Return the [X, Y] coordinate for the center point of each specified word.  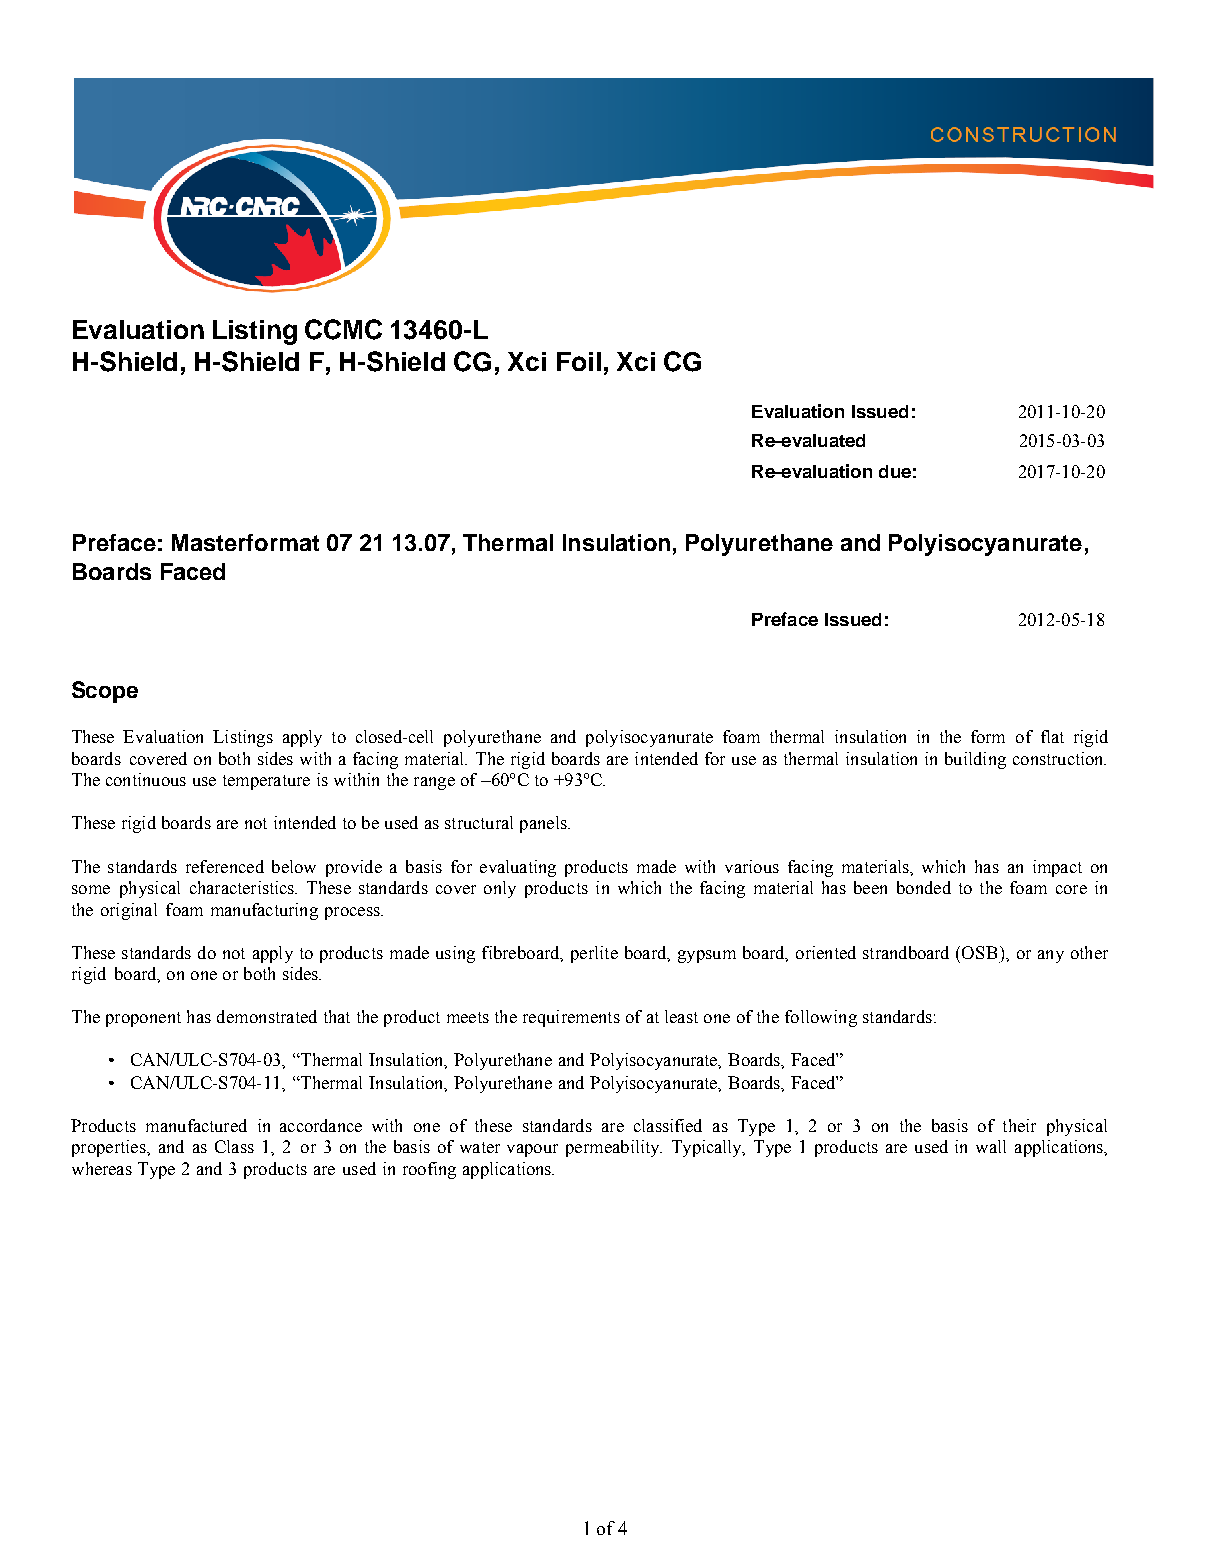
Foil [579, 361]
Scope [105, 692]
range [434, 783]
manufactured [196, 1125]
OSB [979, 952]
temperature [266, 782]
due [895, 471]
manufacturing [264, 911]
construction [1059, 758]
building [975, 760]
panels [544, 824]
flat [1052, 736]
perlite [594, 954]
